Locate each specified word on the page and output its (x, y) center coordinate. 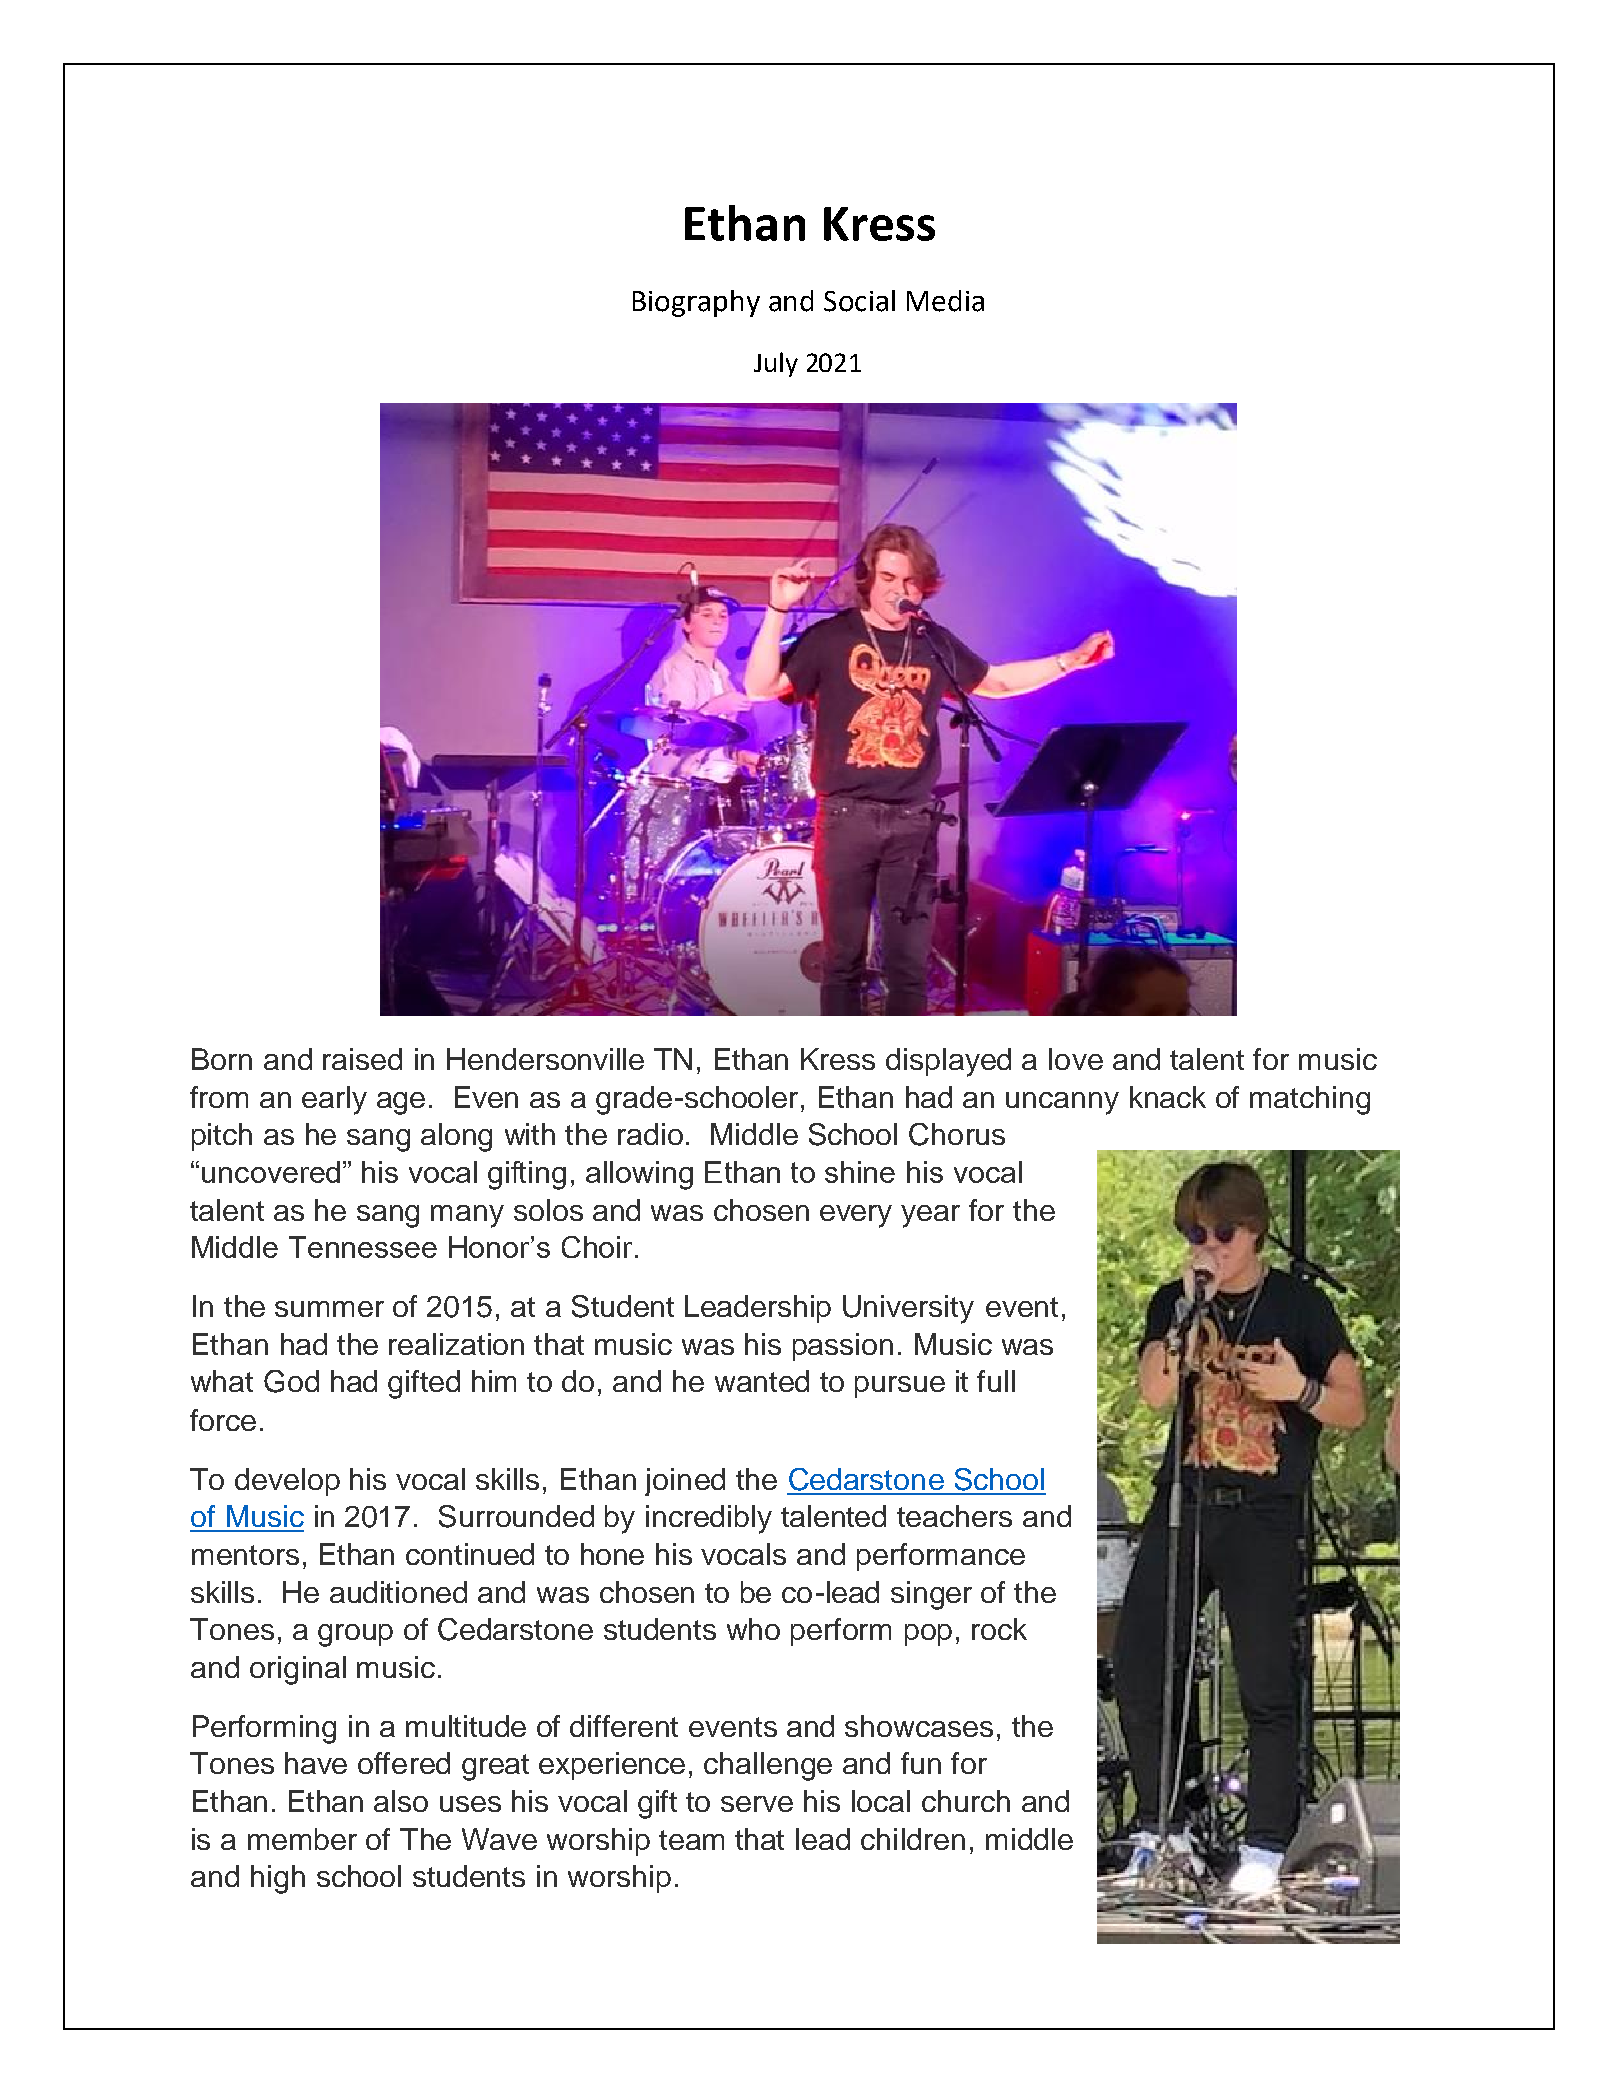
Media (945, 301)
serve (757, 1804)
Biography (696, 303)
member (302, 1839)
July (776, 364)
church (966, 1801)
